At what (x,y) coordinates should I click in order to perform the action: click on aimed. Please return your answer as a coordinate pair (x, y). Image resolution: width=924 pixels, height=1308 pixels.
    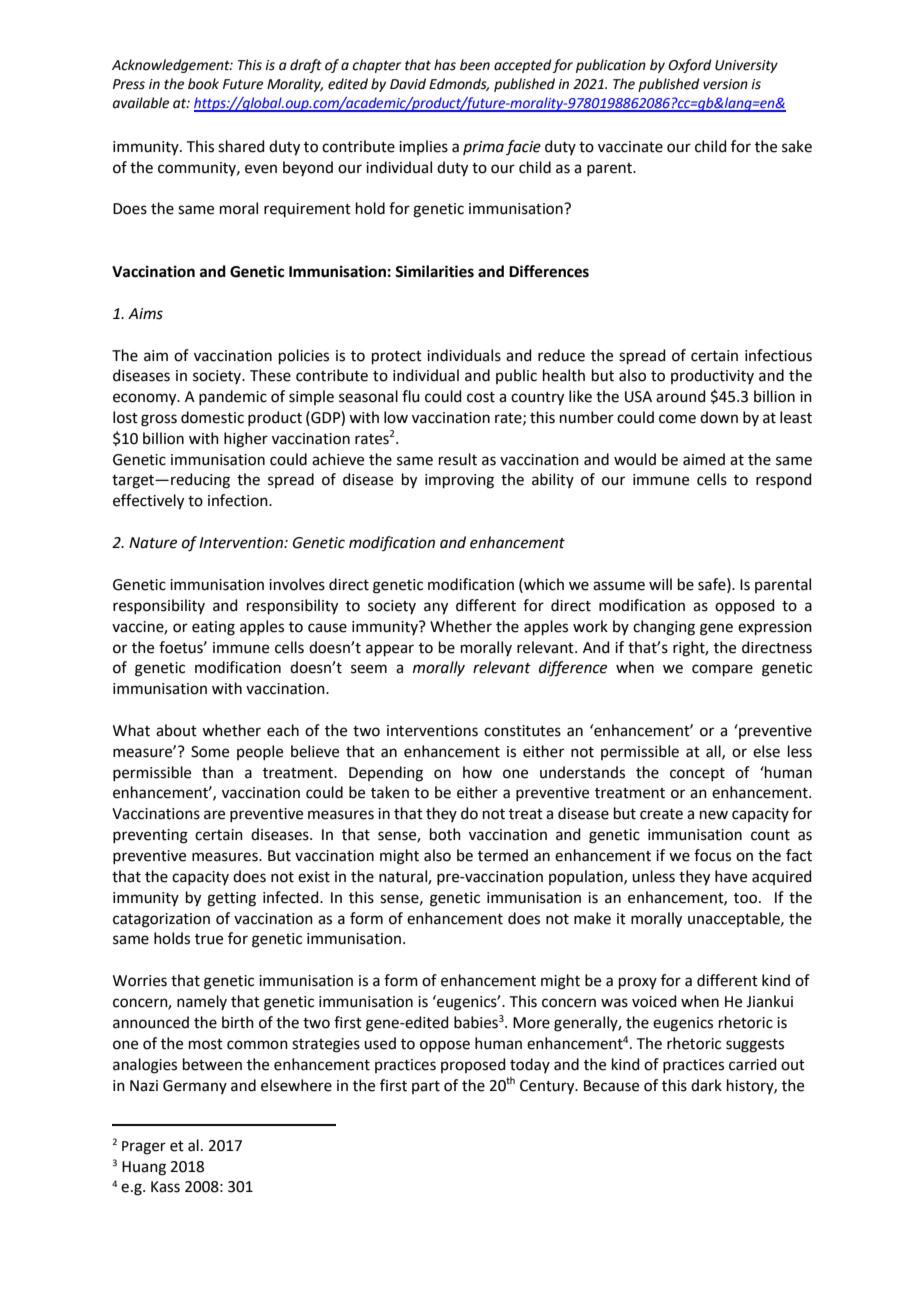
    Looking at the image, I should click on (704, 459).
